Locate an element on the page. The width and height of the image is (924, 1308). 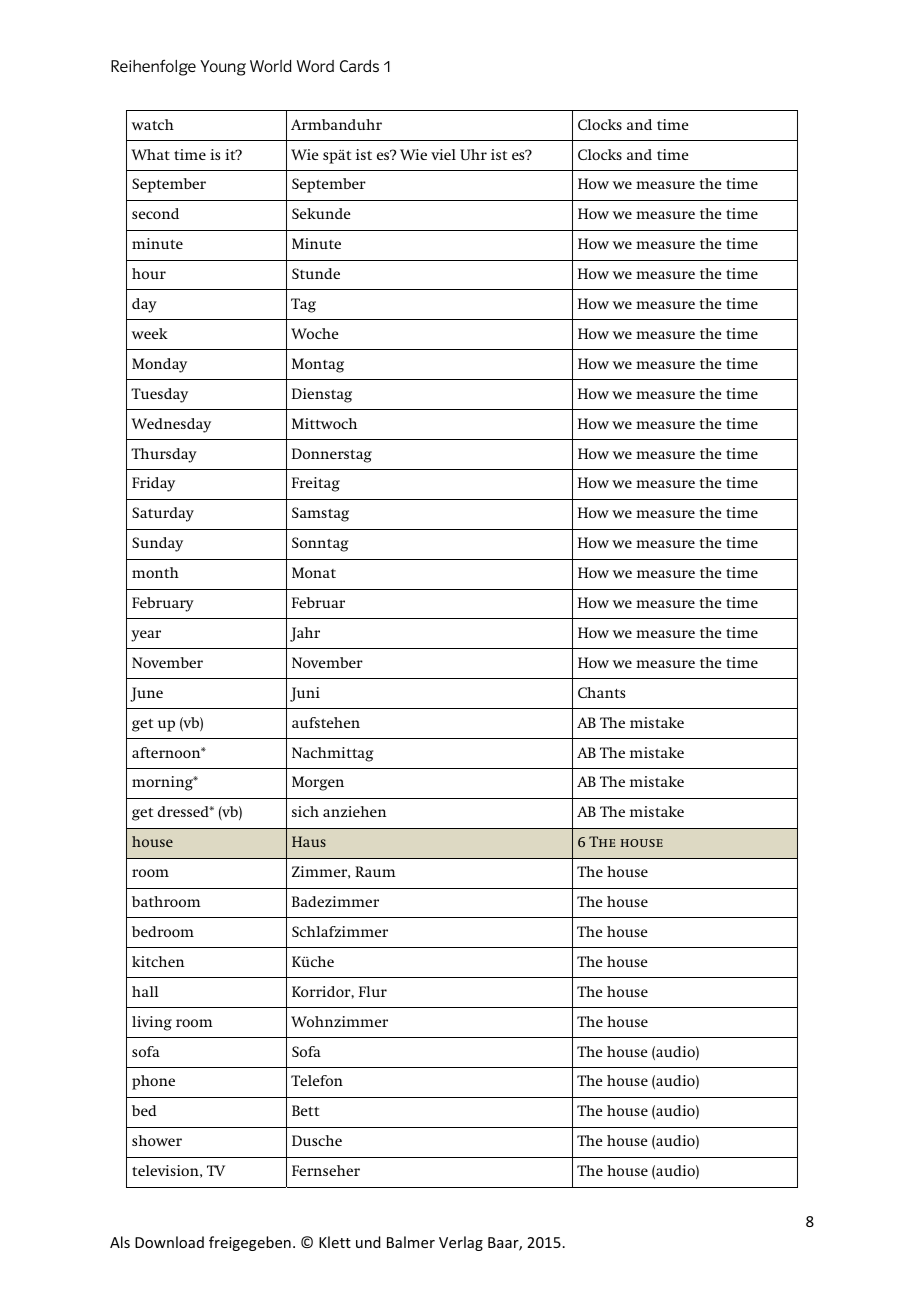
Klett is located at coordinates (335, 1242).
